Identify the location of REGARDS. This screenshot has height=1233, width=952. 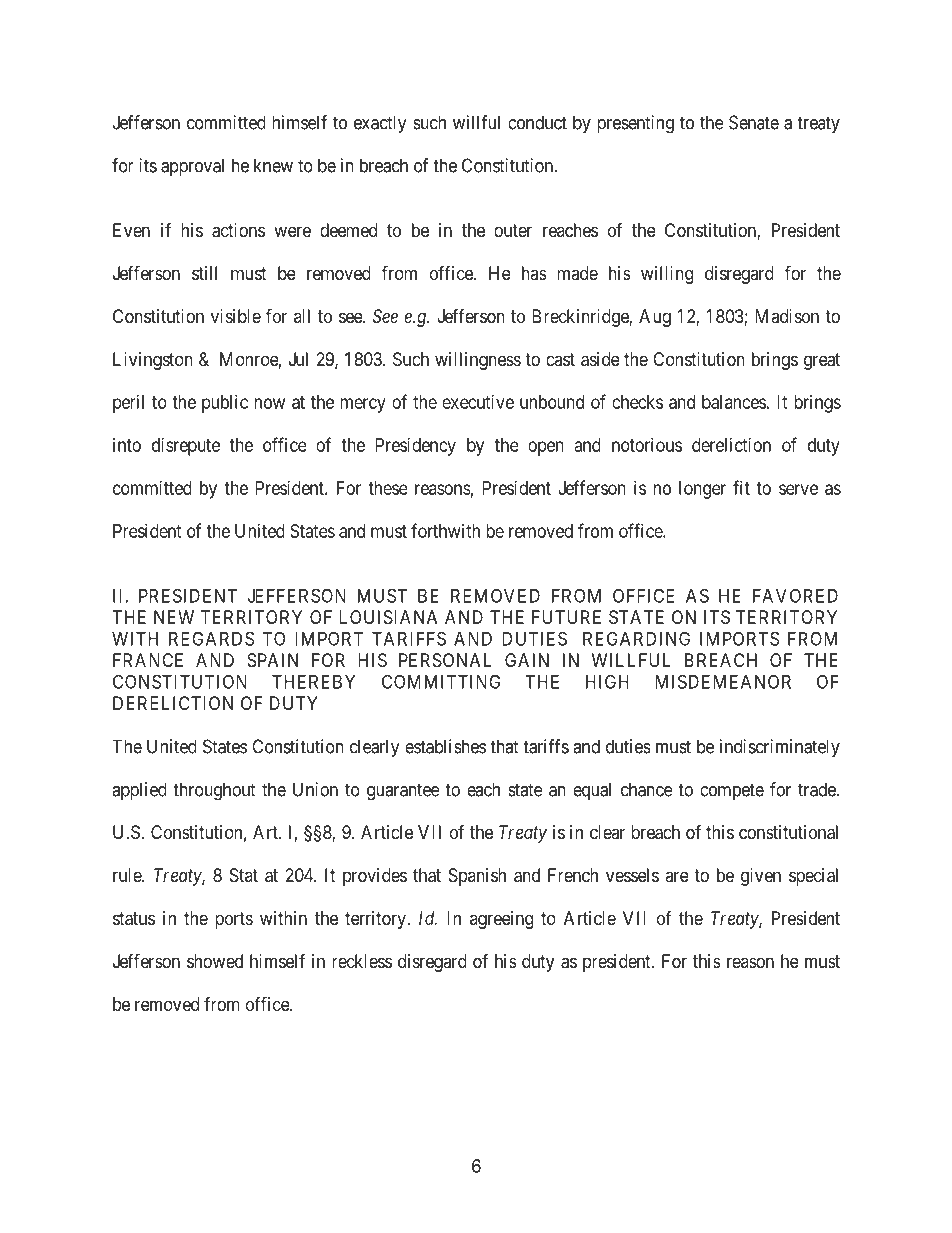
(211, 638).
